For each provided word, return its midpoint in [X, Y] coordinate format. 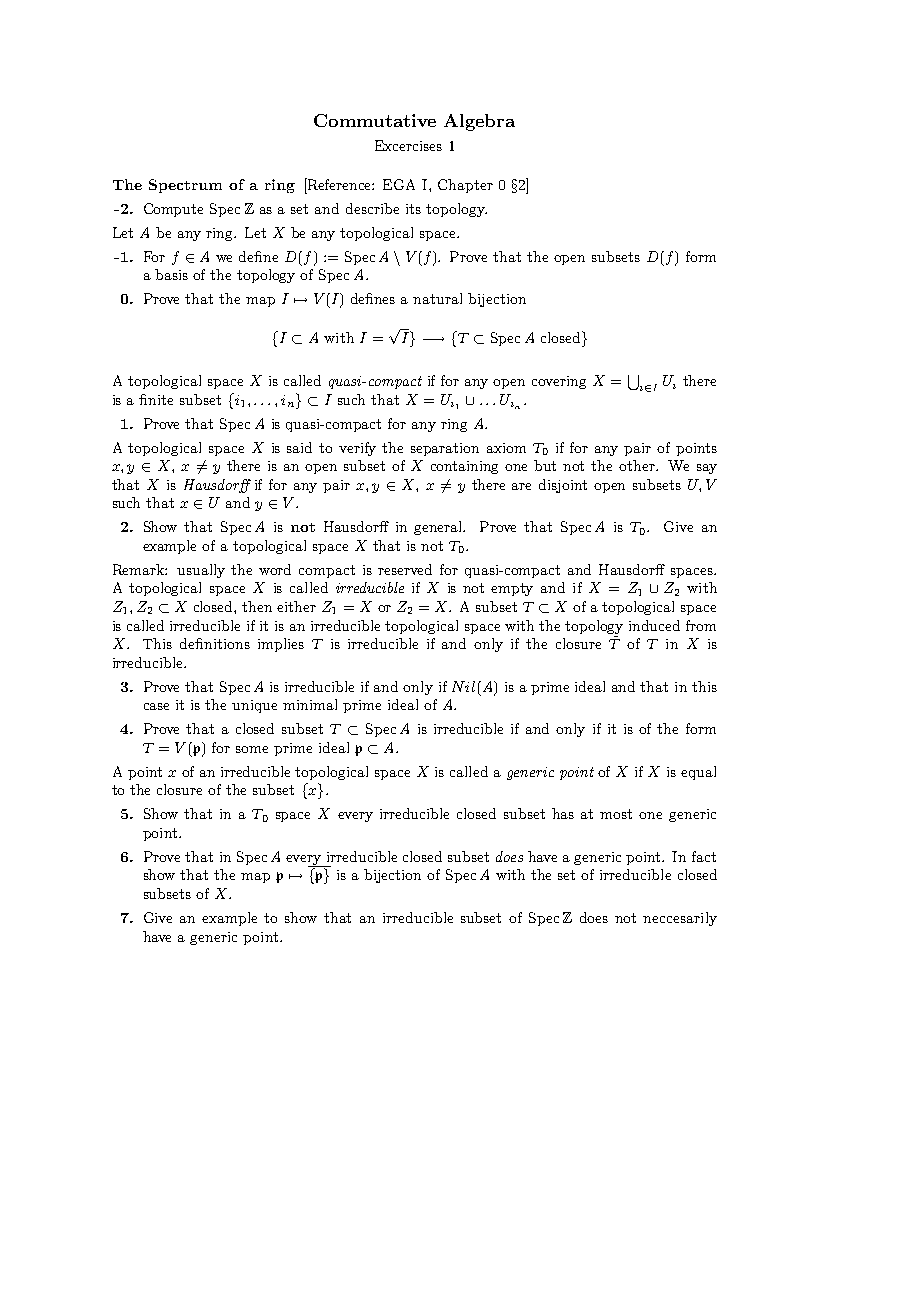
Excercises [408, 145]
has [563, 813]
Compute [173, 210]
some [252, 749]
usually [201, 571]
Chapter [465, 186]
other [638, 465]
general [439, 528]
